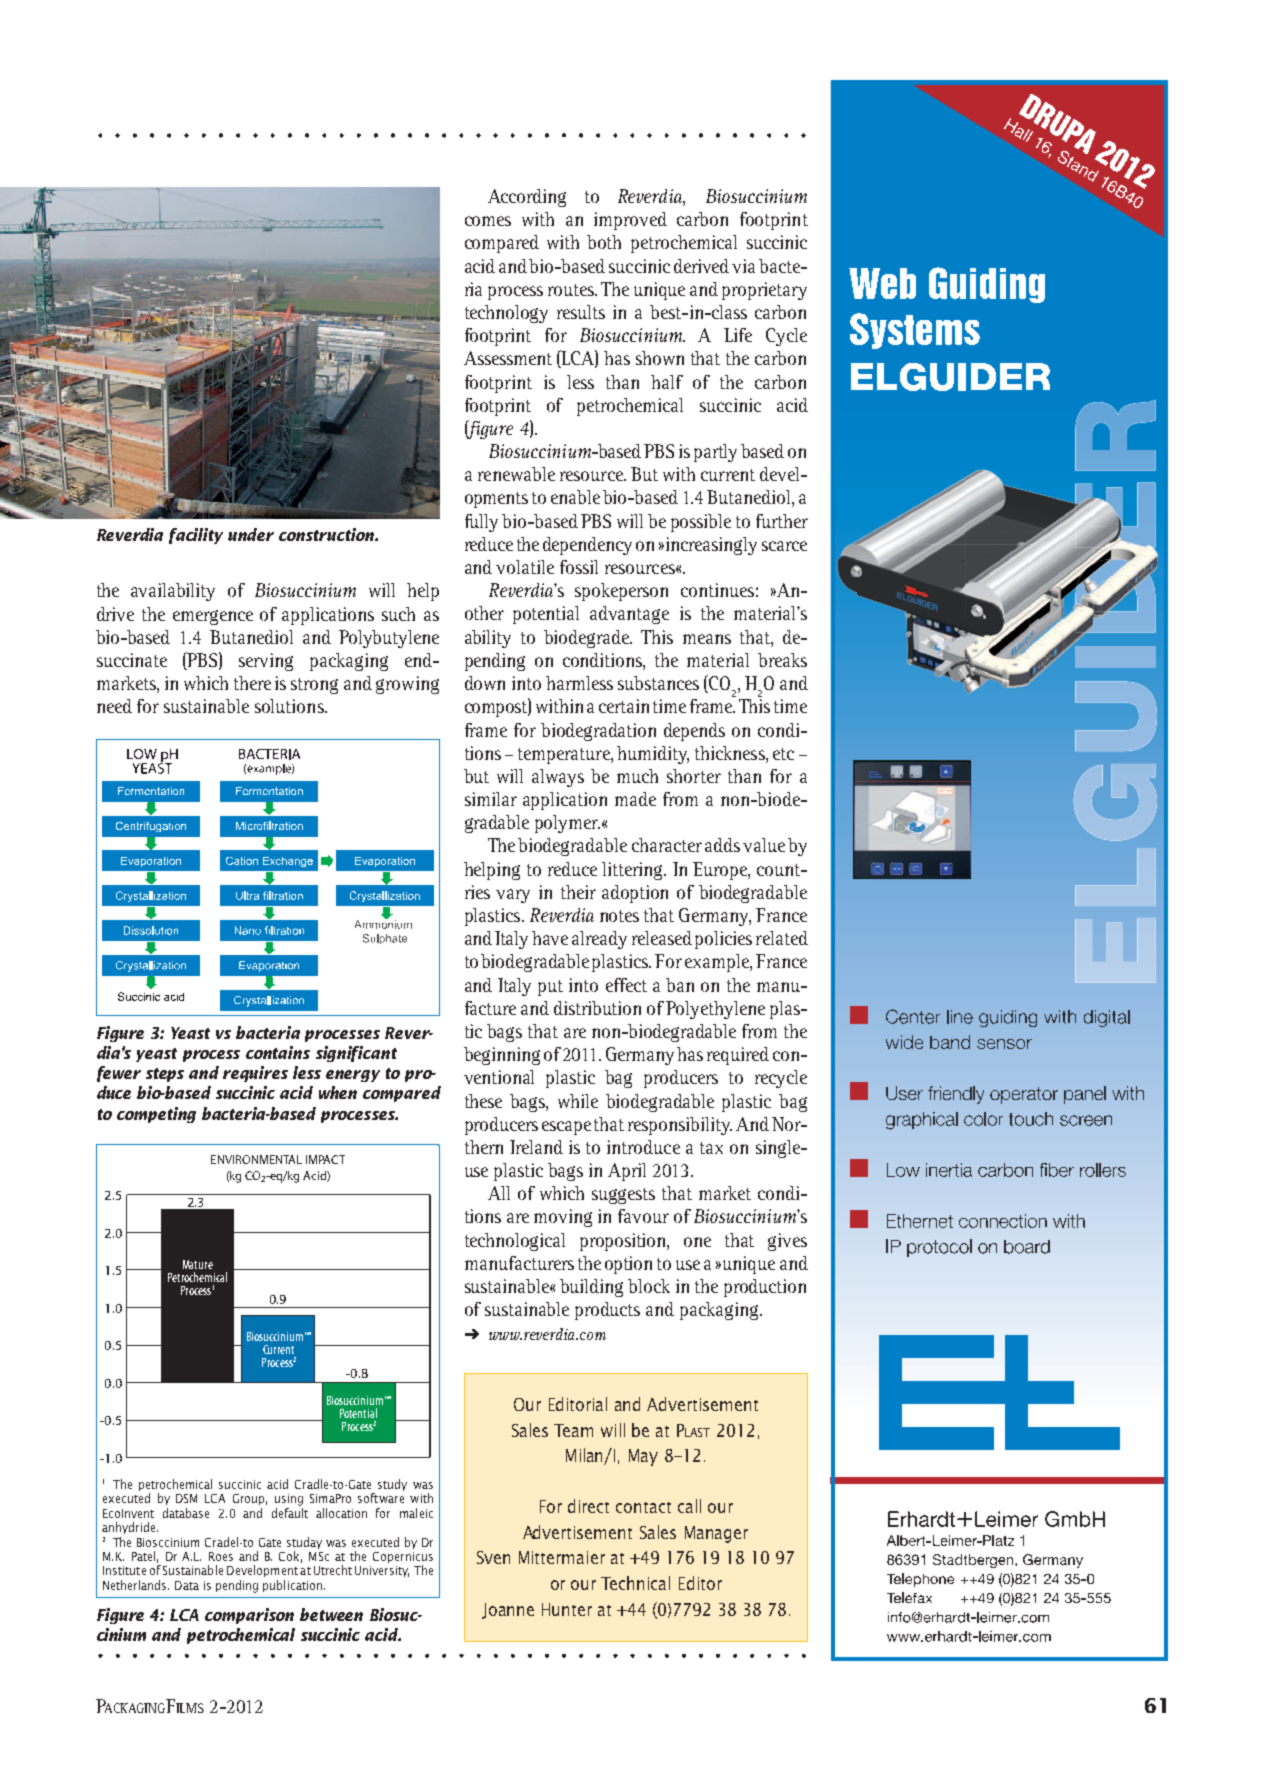  What do you see at coordinates (701, 266) in the image?
I see `derived` at bounding box center [701, 266].
